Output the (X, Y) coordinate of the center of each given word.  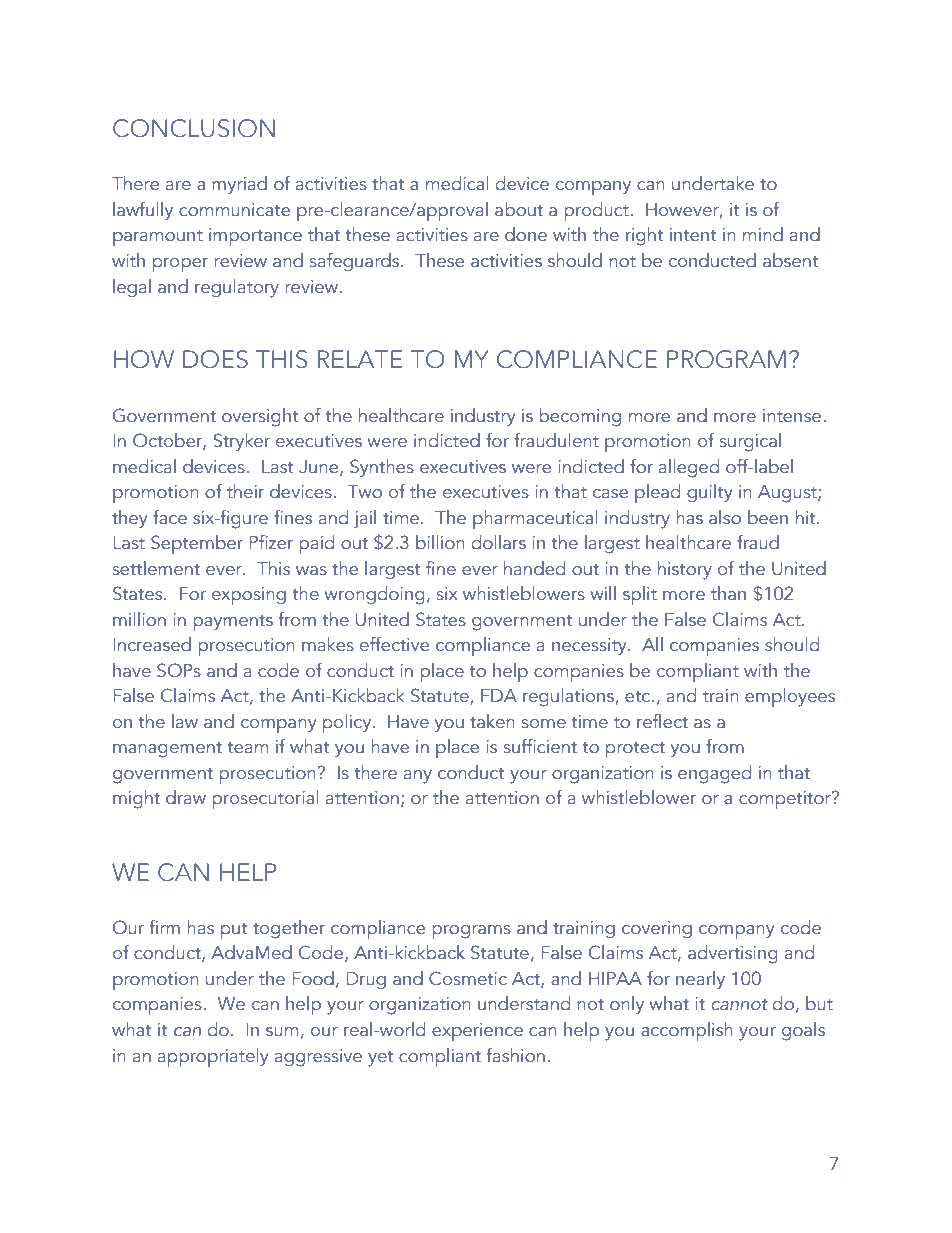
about (519, 209)
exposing (249, 596)
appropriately (213, 1057)
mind (763, 234)
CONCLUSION (194, 128)
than (728, 593)
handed (534, 568)
